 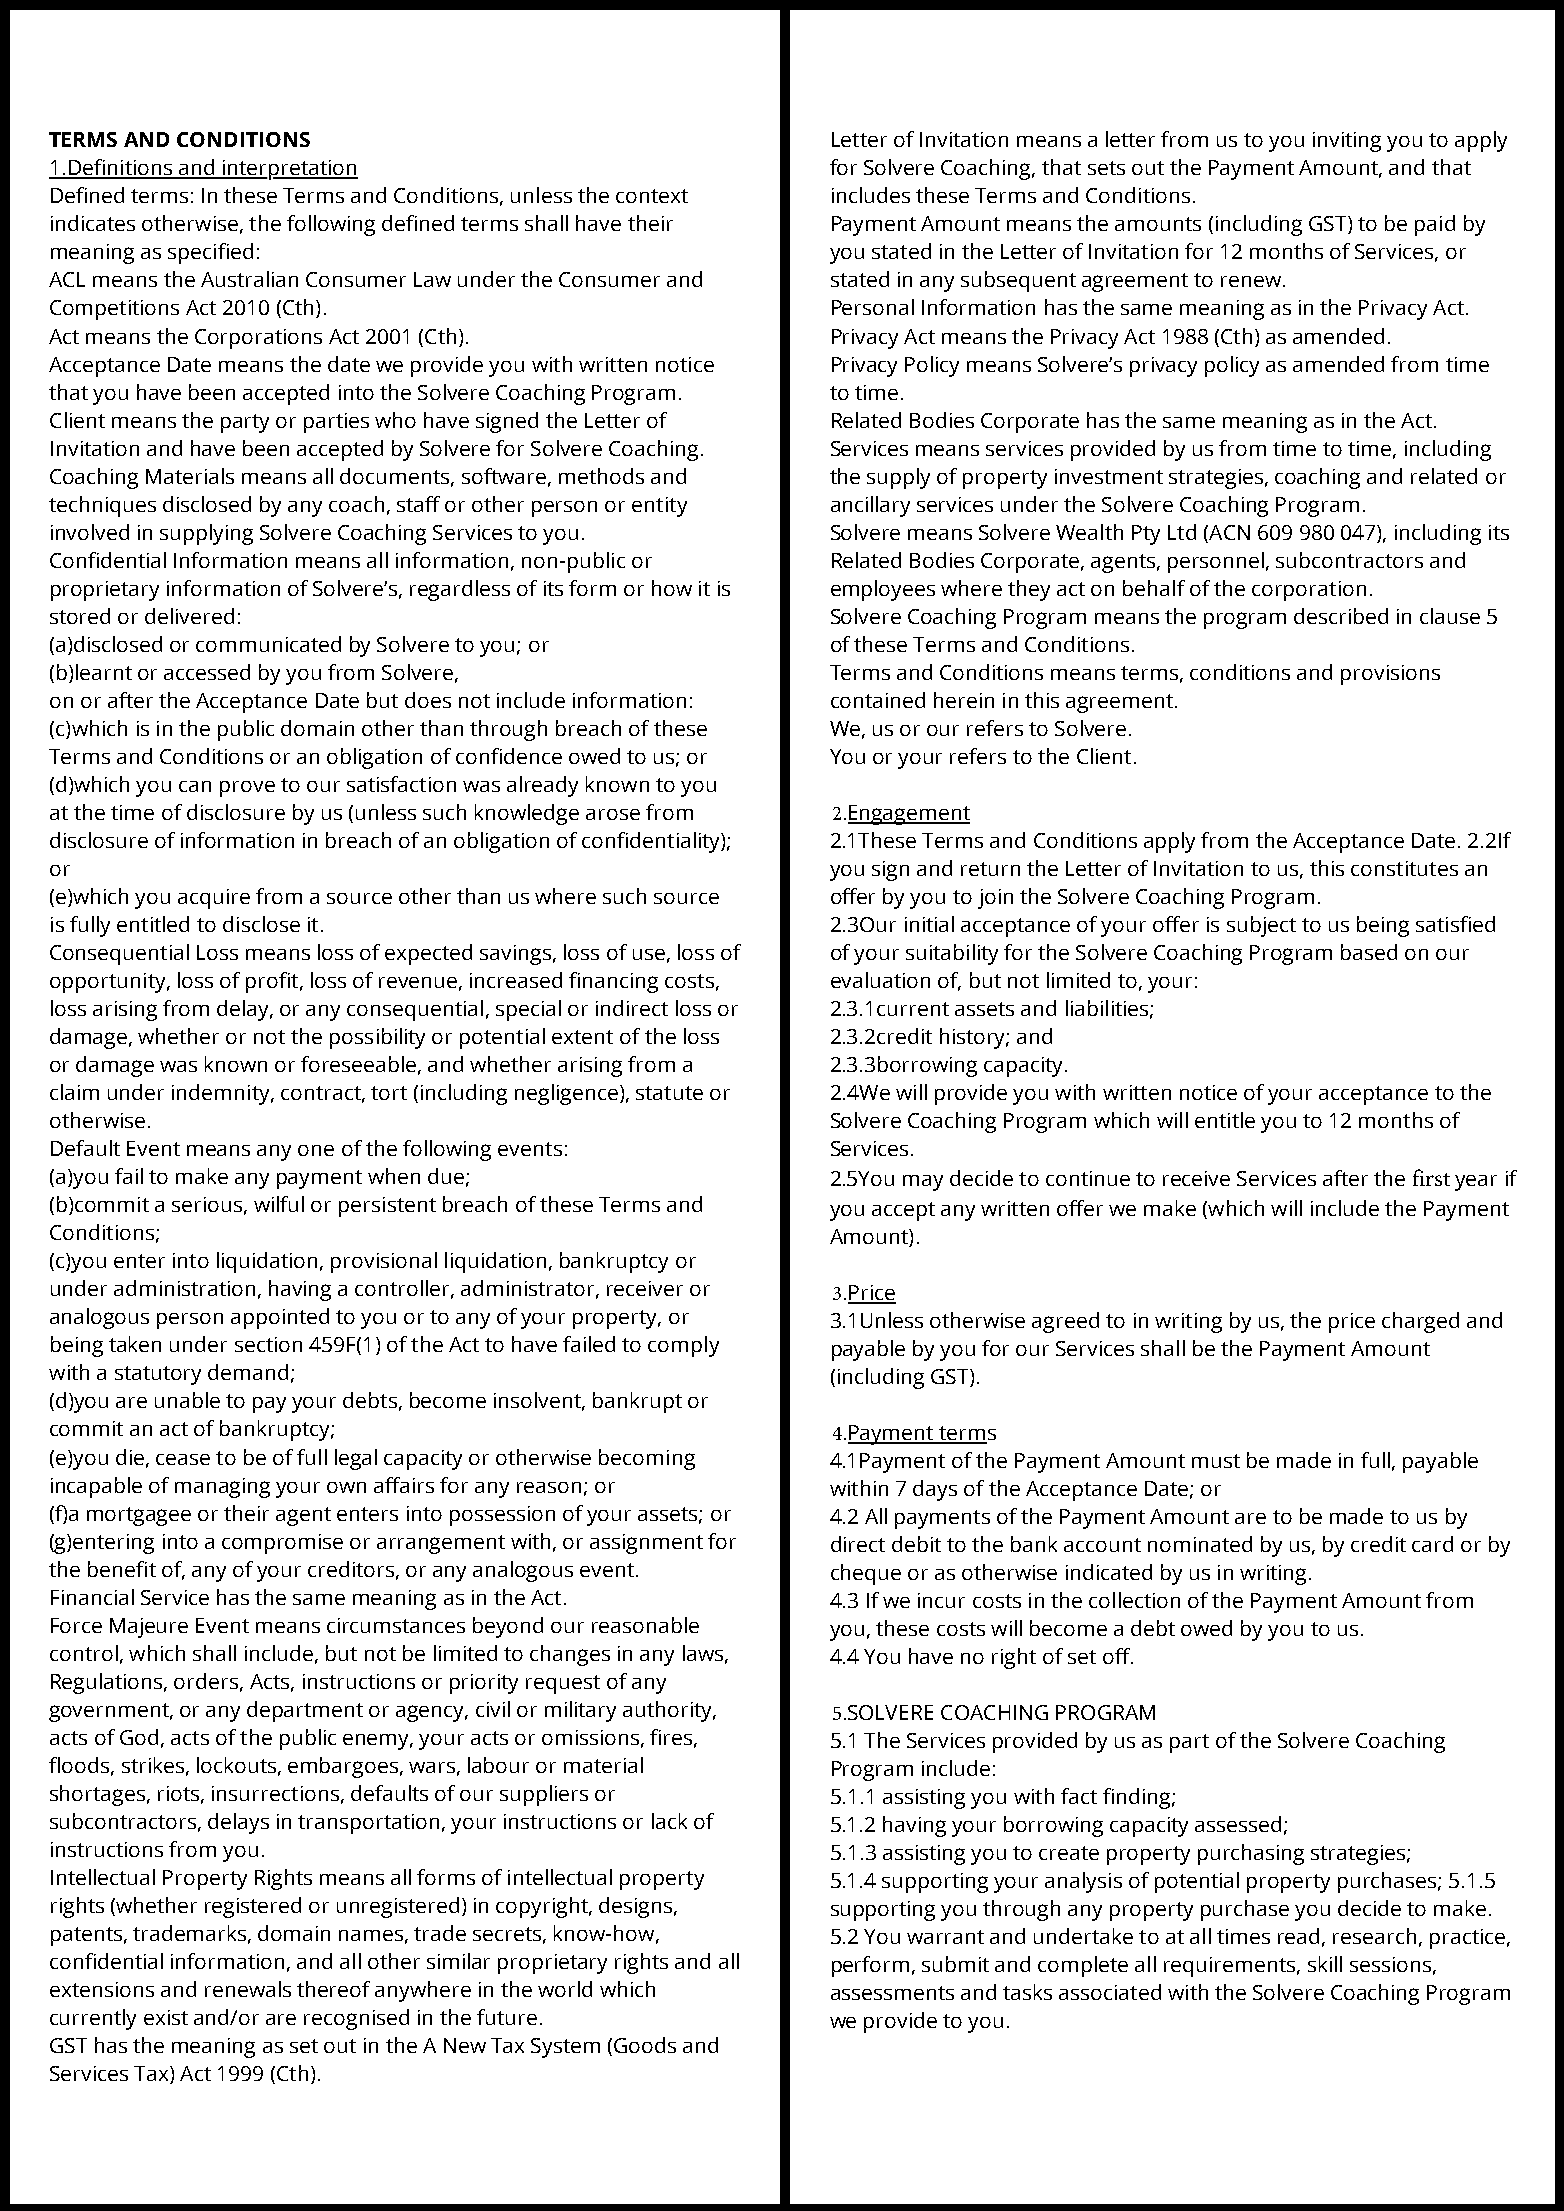 What do you see at coordinates (892, 1993) in the page?
I see `assessments` at bounding box center [892, 1993].
